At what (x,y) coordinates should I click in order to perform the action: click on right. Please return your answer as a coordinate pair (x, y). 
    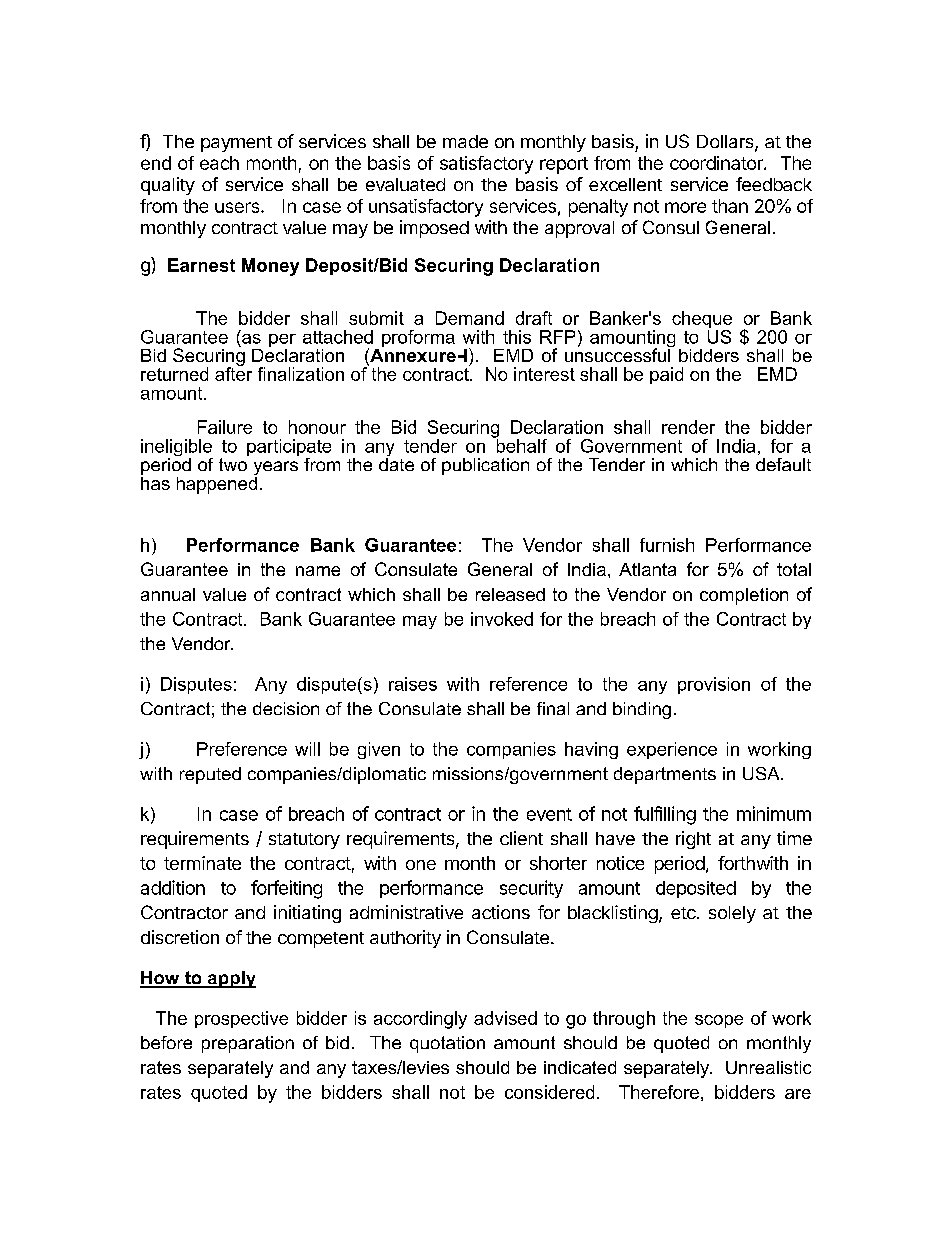
    Looking at the image, I should click on (693, 840).
